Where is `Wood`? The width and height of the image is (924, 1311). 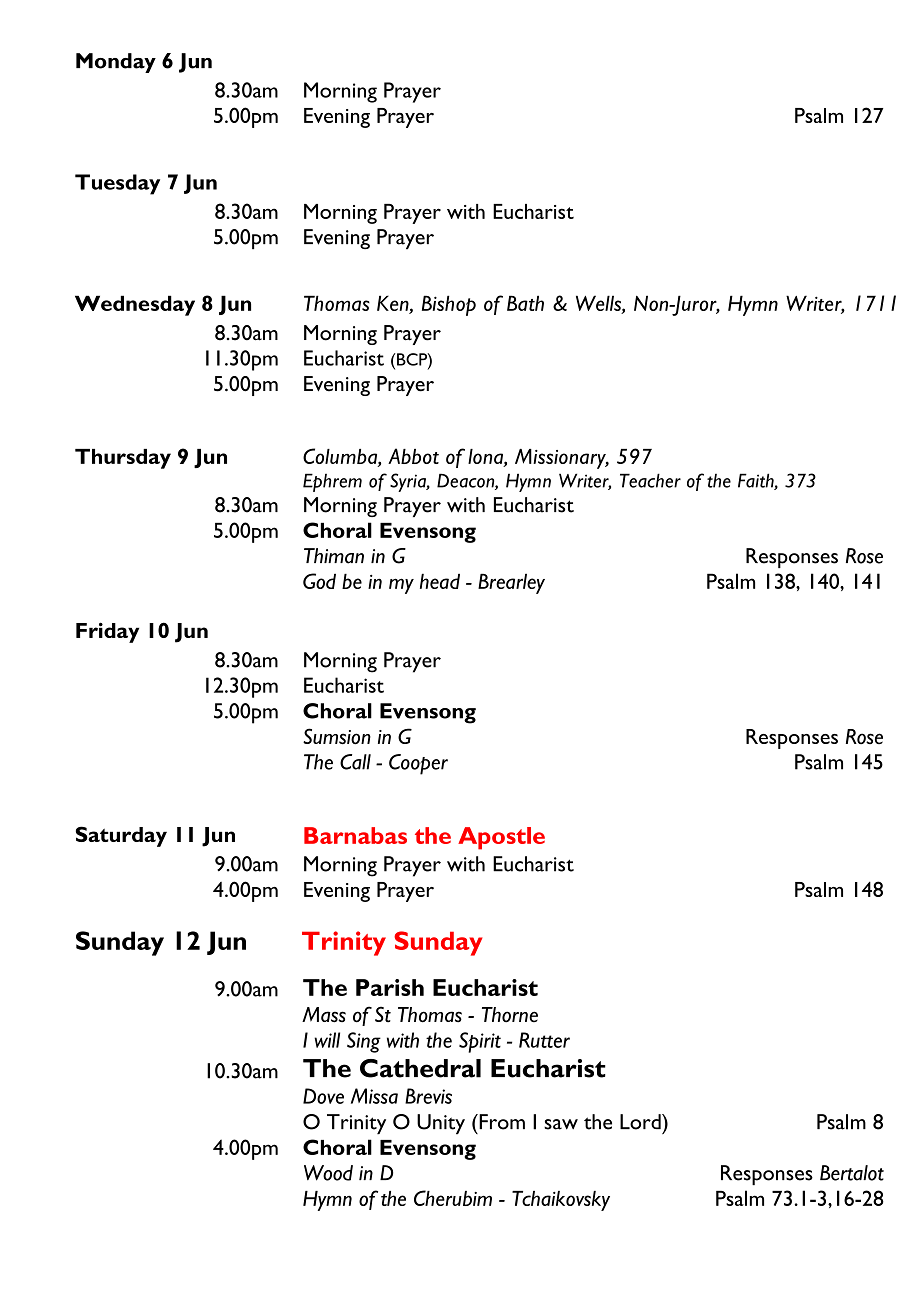
Wood is located at coordinates (328, 1173).
